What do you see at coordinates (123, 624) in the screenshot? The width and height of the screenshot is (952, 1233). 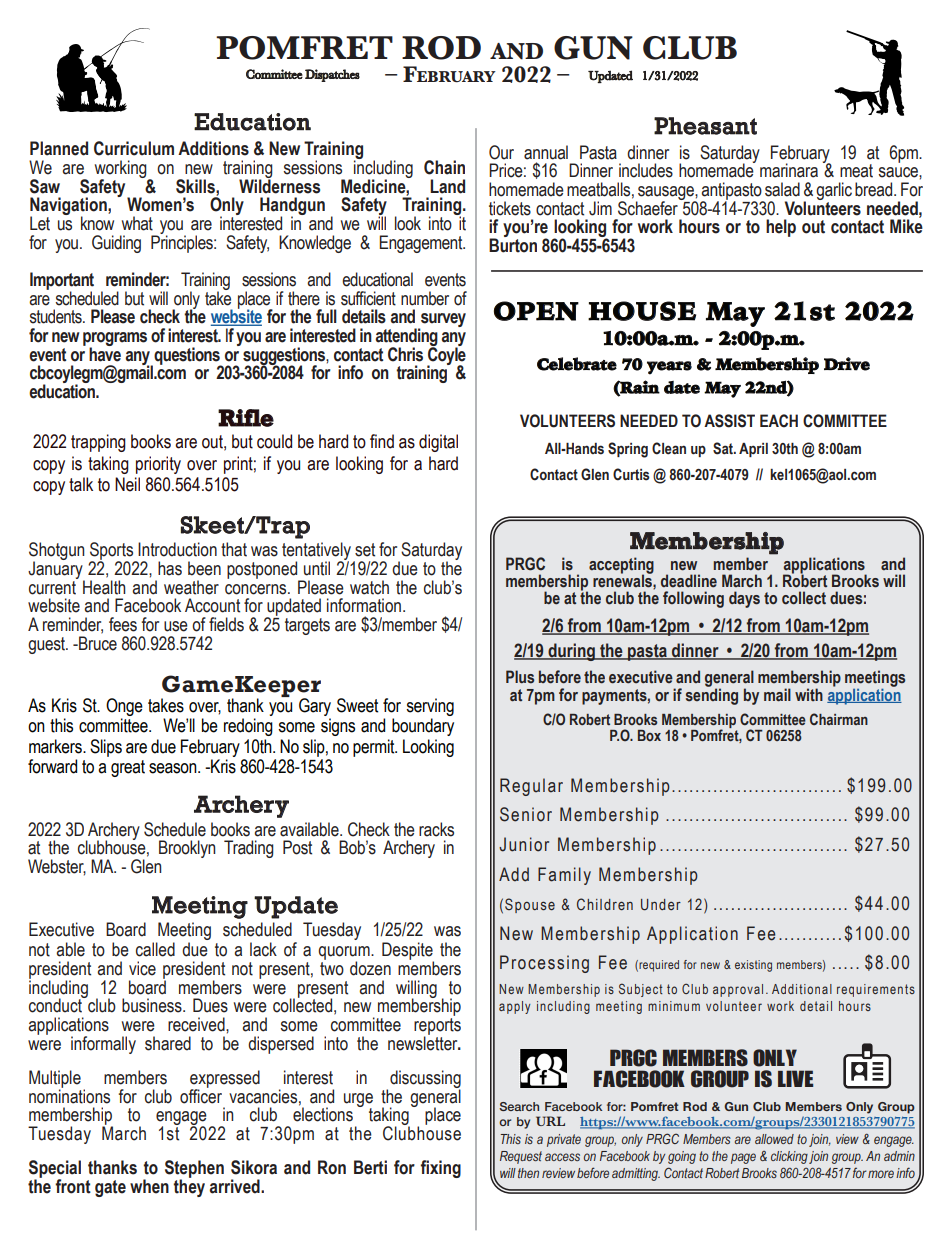 I see `fees` at bounding box center [123, 624].
